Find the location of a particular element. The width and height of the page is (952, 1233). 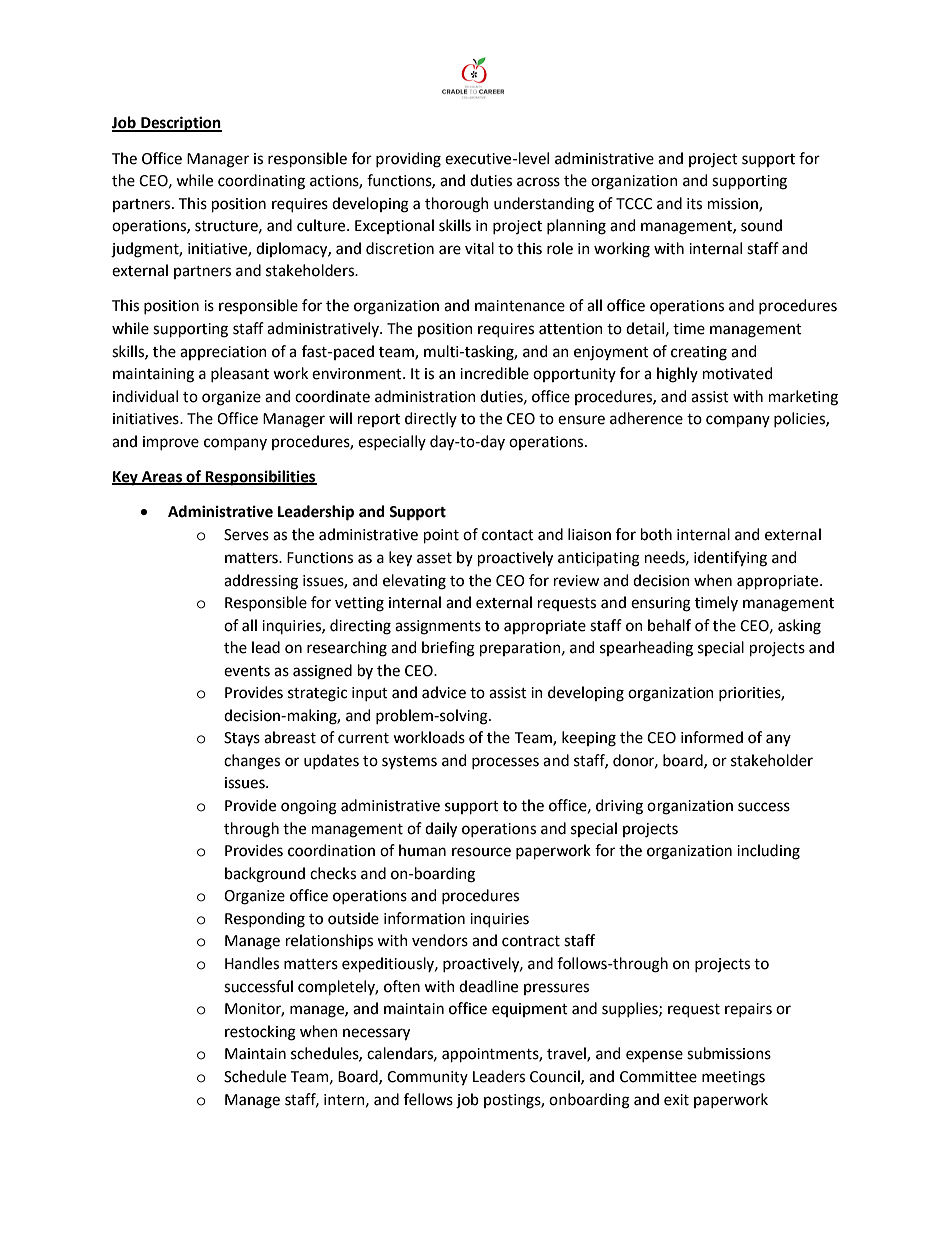

addressing is located at coordinates (261, 582).
